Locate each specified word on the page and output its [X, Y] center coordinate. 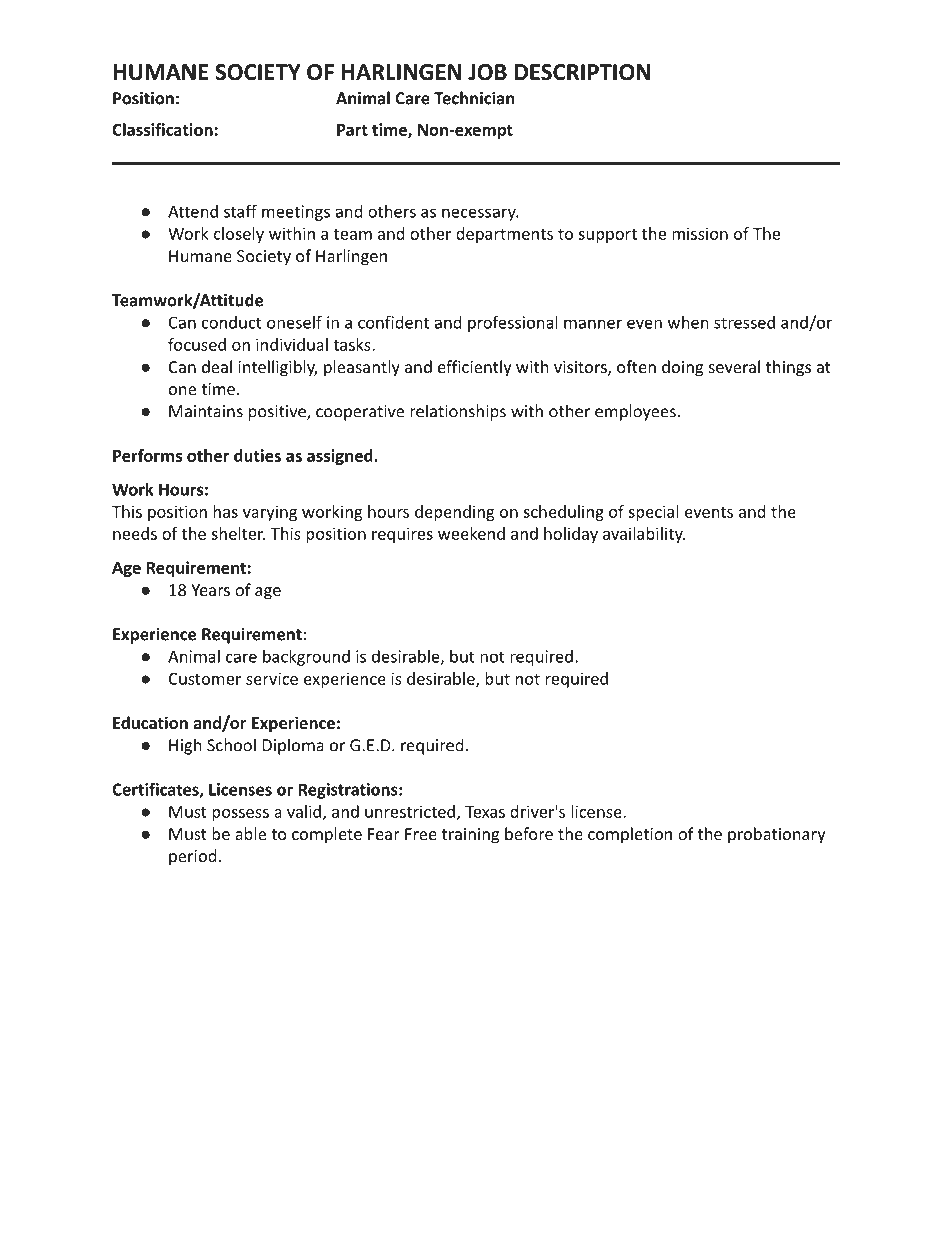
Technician [474, 98]
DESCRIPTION [582, 72]
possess [240, 815]
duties [257, 455]
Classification [162, 129]
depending [454, 513]
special [653, 513]
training [470, 836]
